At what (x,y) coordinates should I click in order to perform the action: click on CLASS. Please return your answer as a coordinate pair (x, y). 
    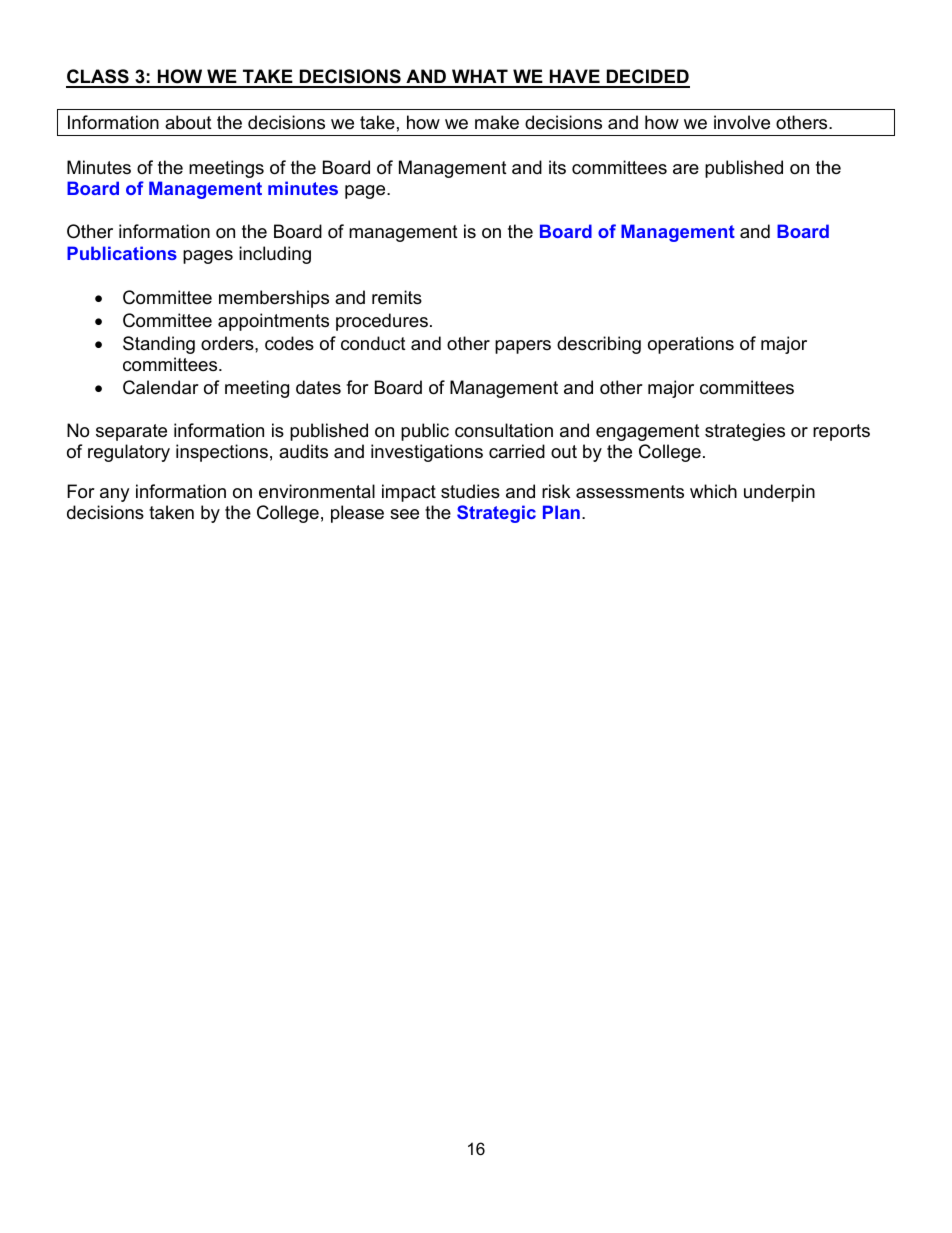
    Looking at the image, I should click on (98, 78).
